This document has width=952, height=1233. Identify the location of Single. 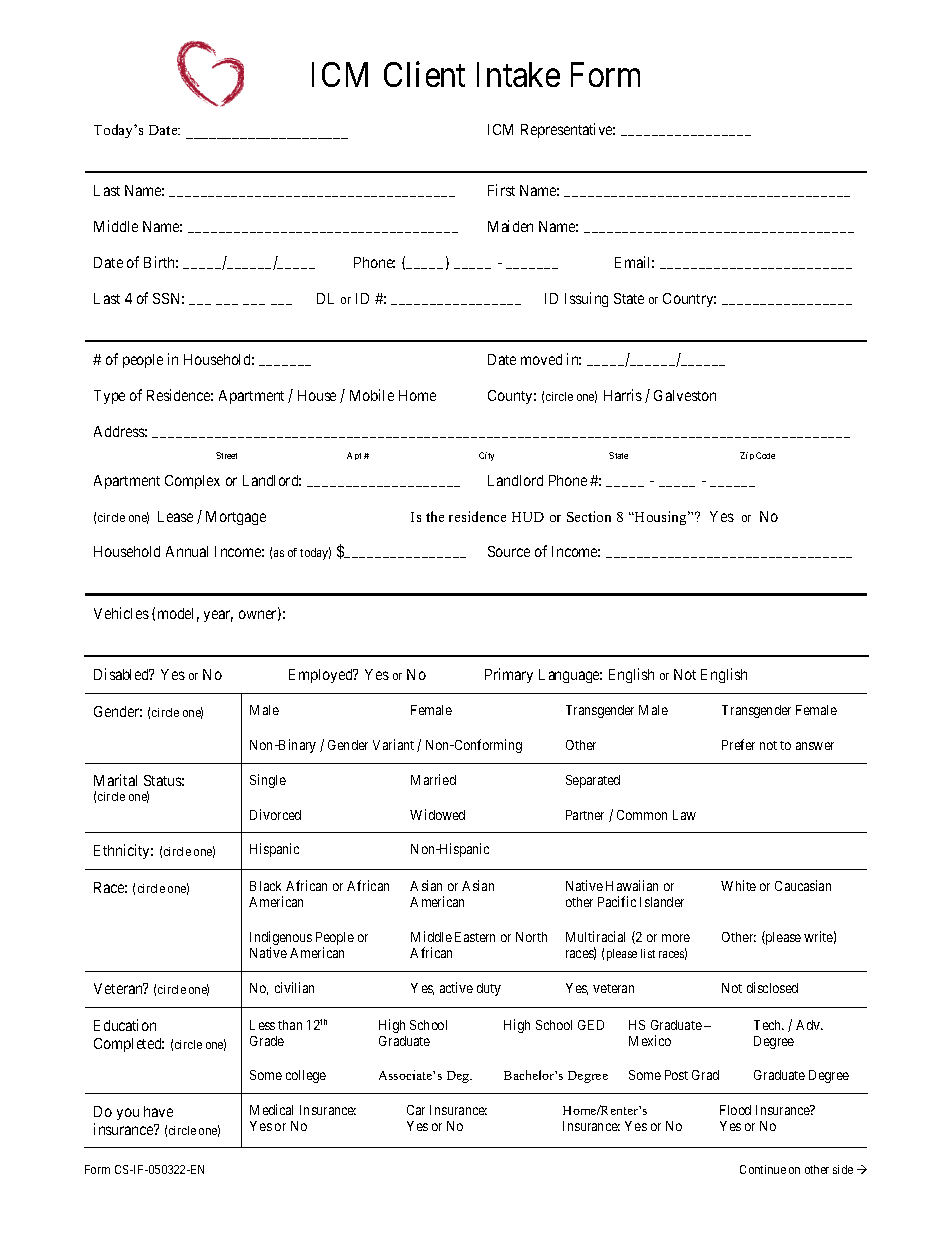
(268, 781).
